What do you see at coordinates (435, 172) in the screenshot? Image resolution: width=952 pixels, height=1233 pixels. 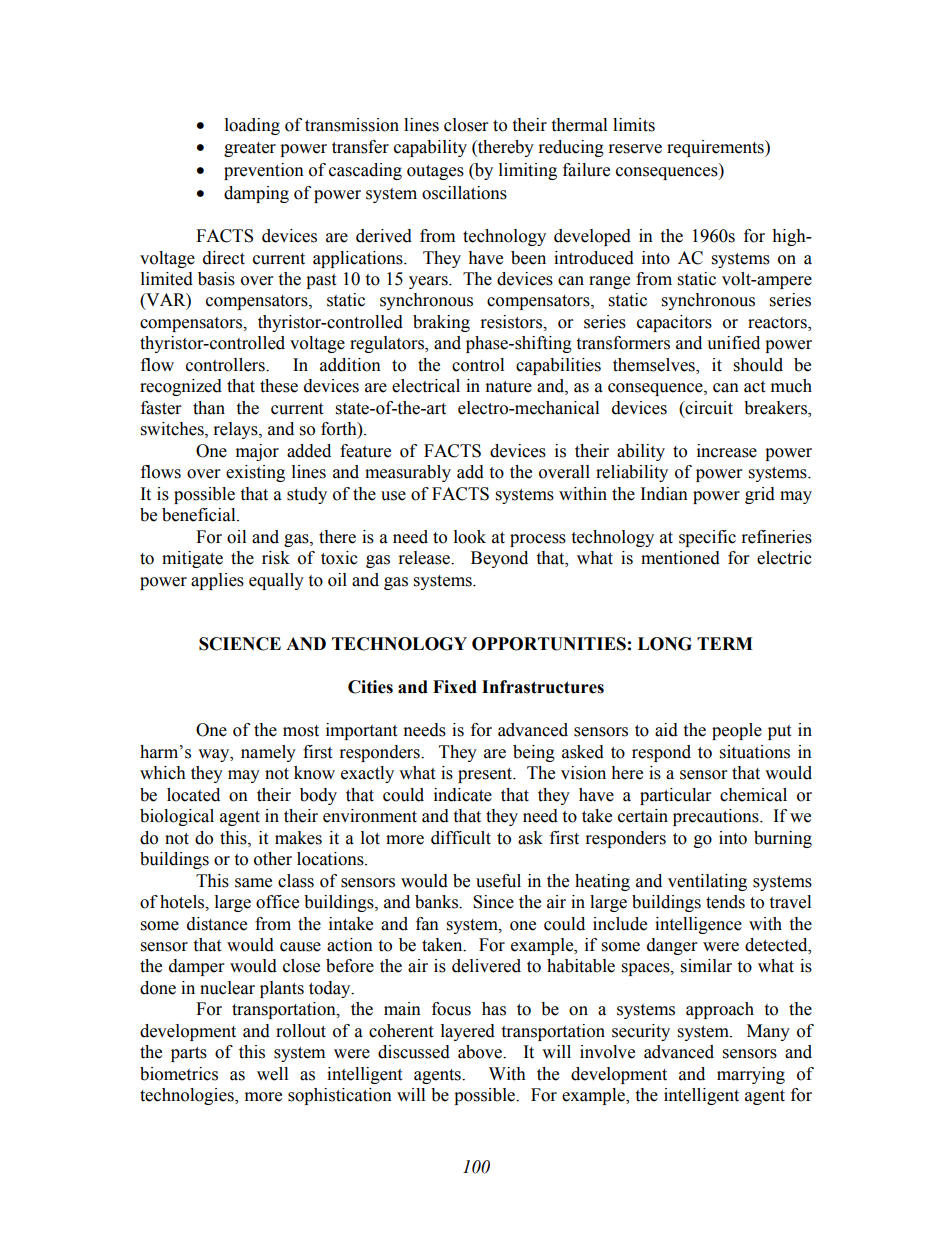 I see `outages` at bounding box center [435, 172].
